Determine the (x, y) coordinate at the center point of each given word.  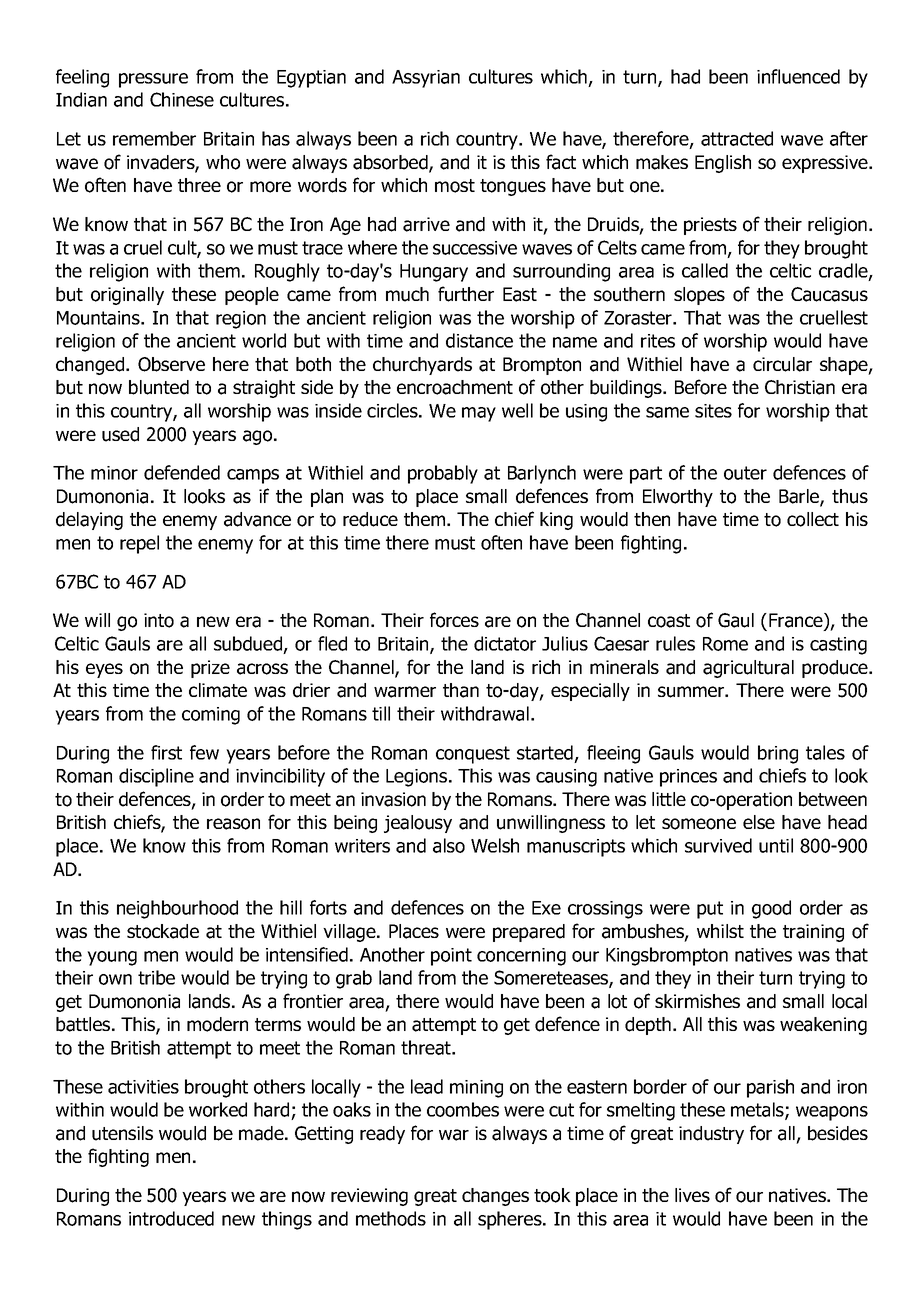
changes (495, 1197)
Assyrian (426, 79)
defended (182, 472)
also (449, 845)
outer (745, 473)
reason (233, 824)
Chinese (182, 99)
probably (443, 474)
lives (692, 1195)
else (759, 822)
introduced (171, 1218)
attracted (737, 138)
